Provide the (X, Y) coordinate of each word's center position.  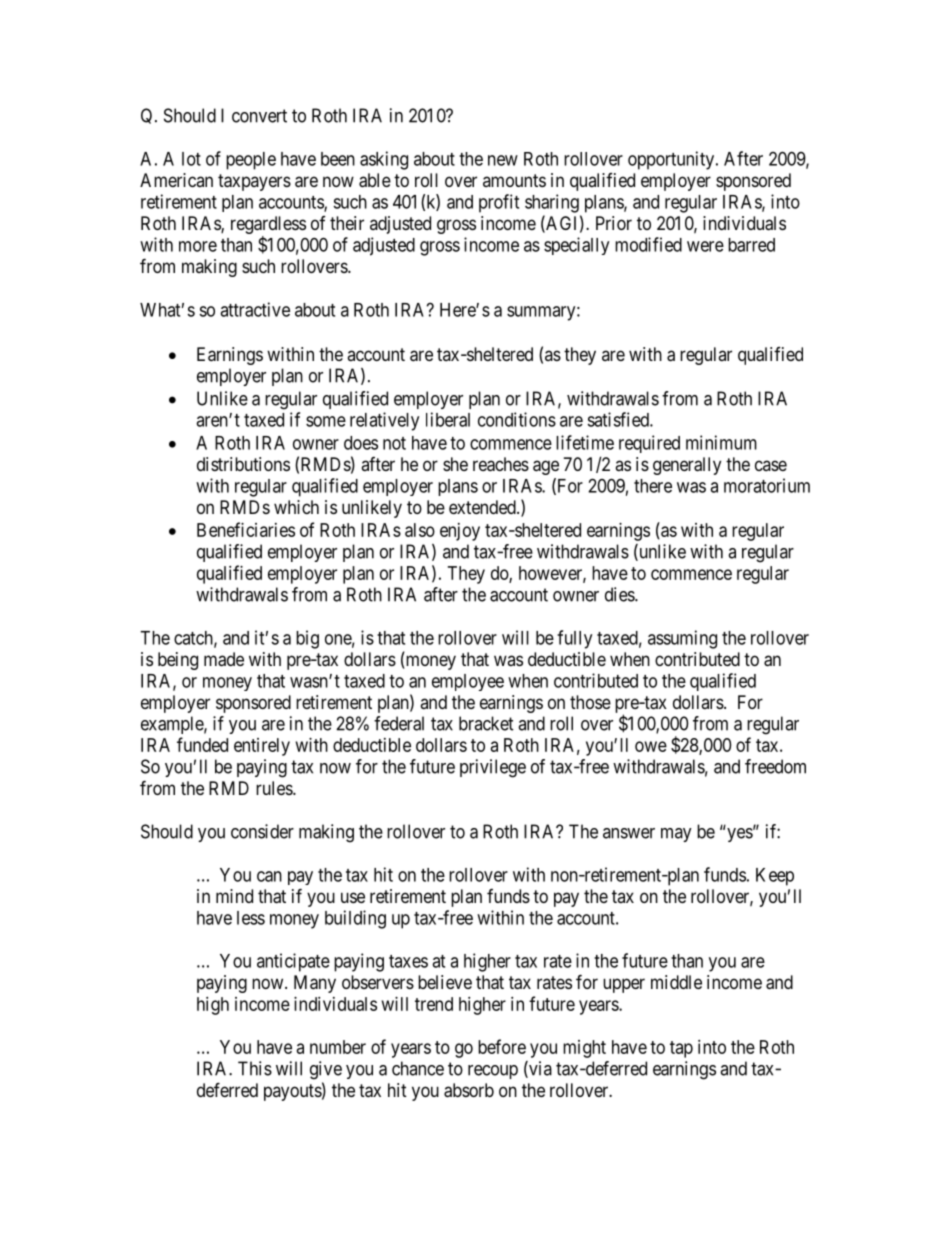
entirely (262, 747)
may (676, 835)
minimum (721, 442)
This (255, 1068)
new (503, 160)
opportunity (672, 160)
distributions (243, 464)
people (251, 161)
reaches (501, 464)
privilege (493, 768)
